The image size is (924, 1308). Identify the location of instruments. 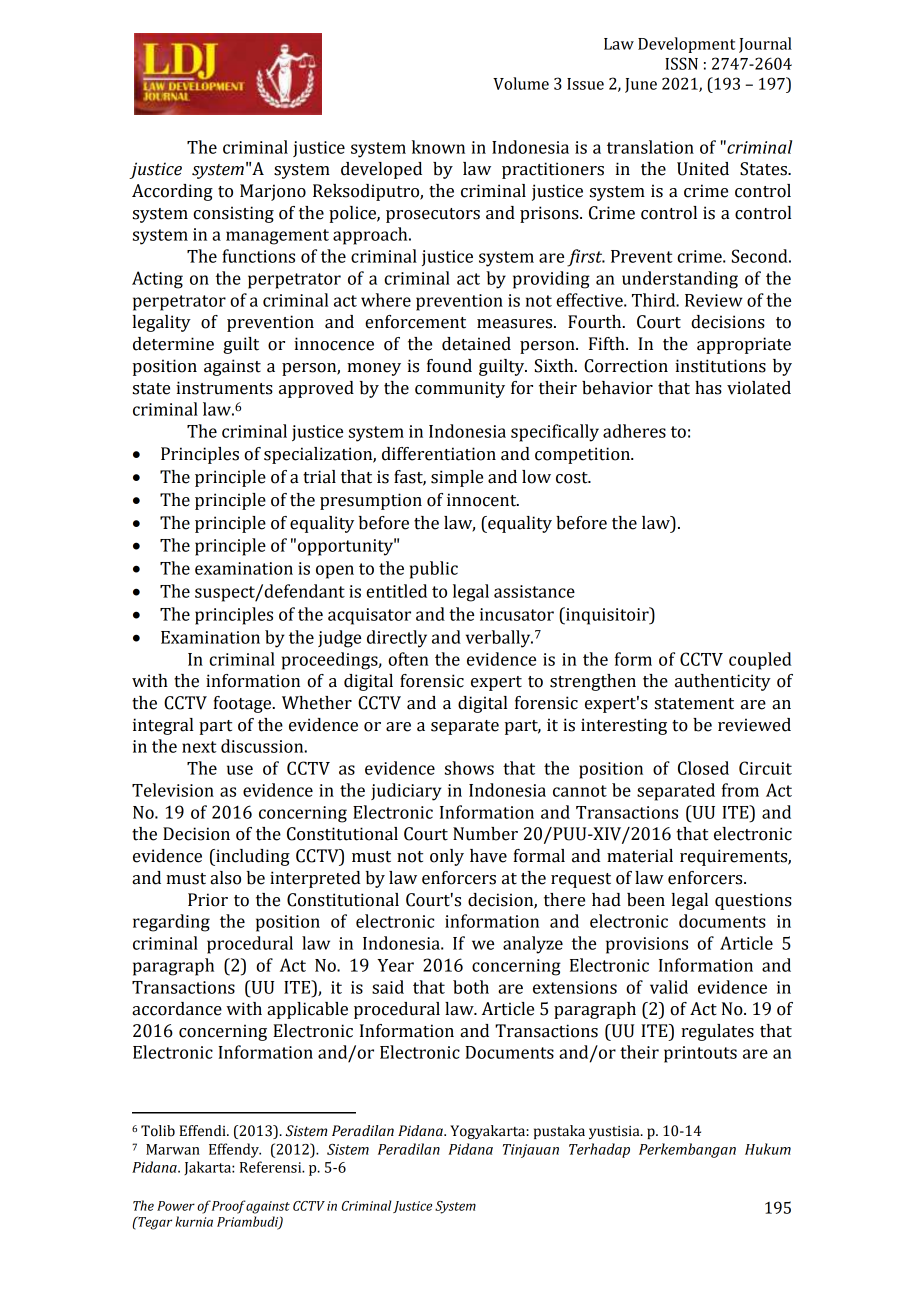
(224, 388).
